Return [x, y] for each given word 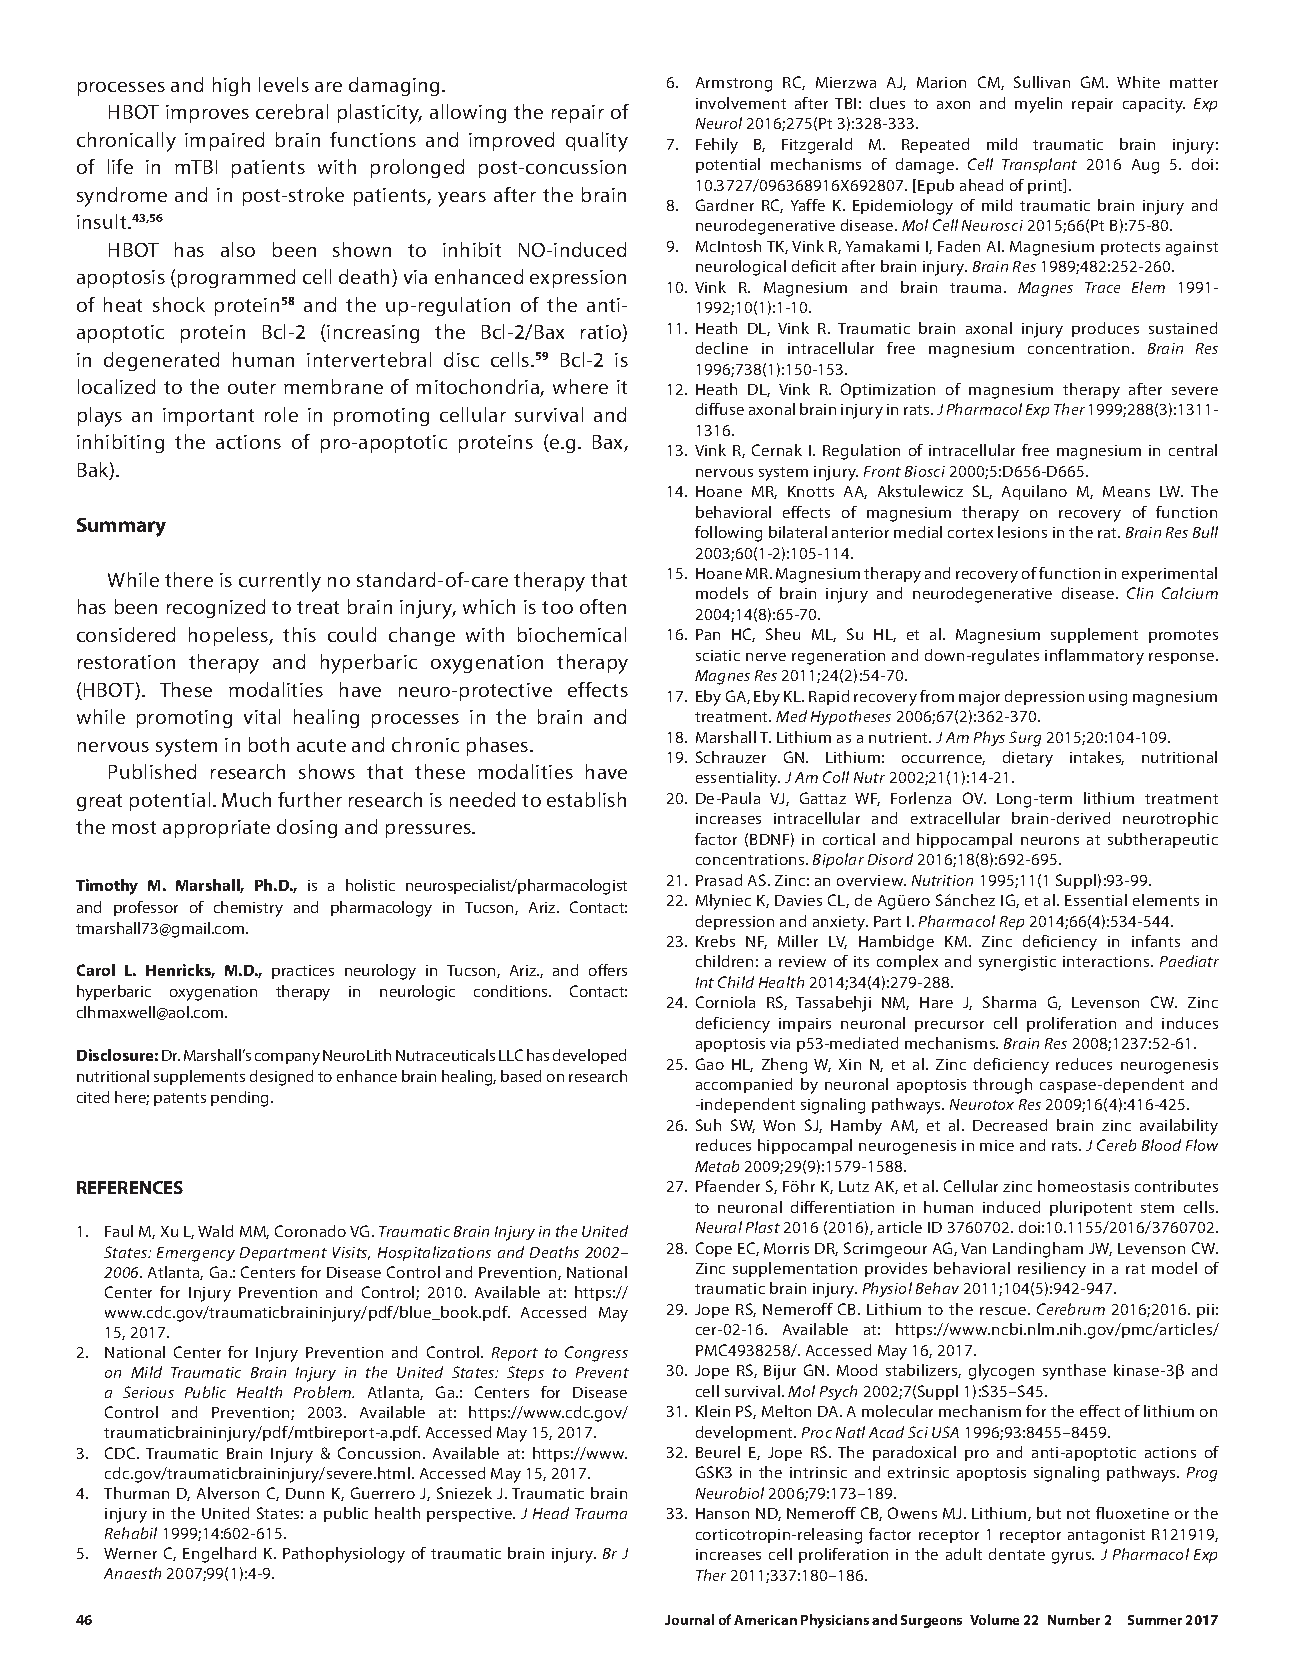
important [208, 417]
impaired [224, 141]
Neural [719, 1227]
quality [597, 142]
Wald [215, 1231]
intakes [1097, 758]
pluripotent [1091, 1208]
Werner [130, 1553]
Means [1126, 491]
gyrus [1073, 1558]
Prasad [719, 880]
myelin [1038, 105]
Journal [689, 1619]
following [728, 534]
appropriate [216, 829]
